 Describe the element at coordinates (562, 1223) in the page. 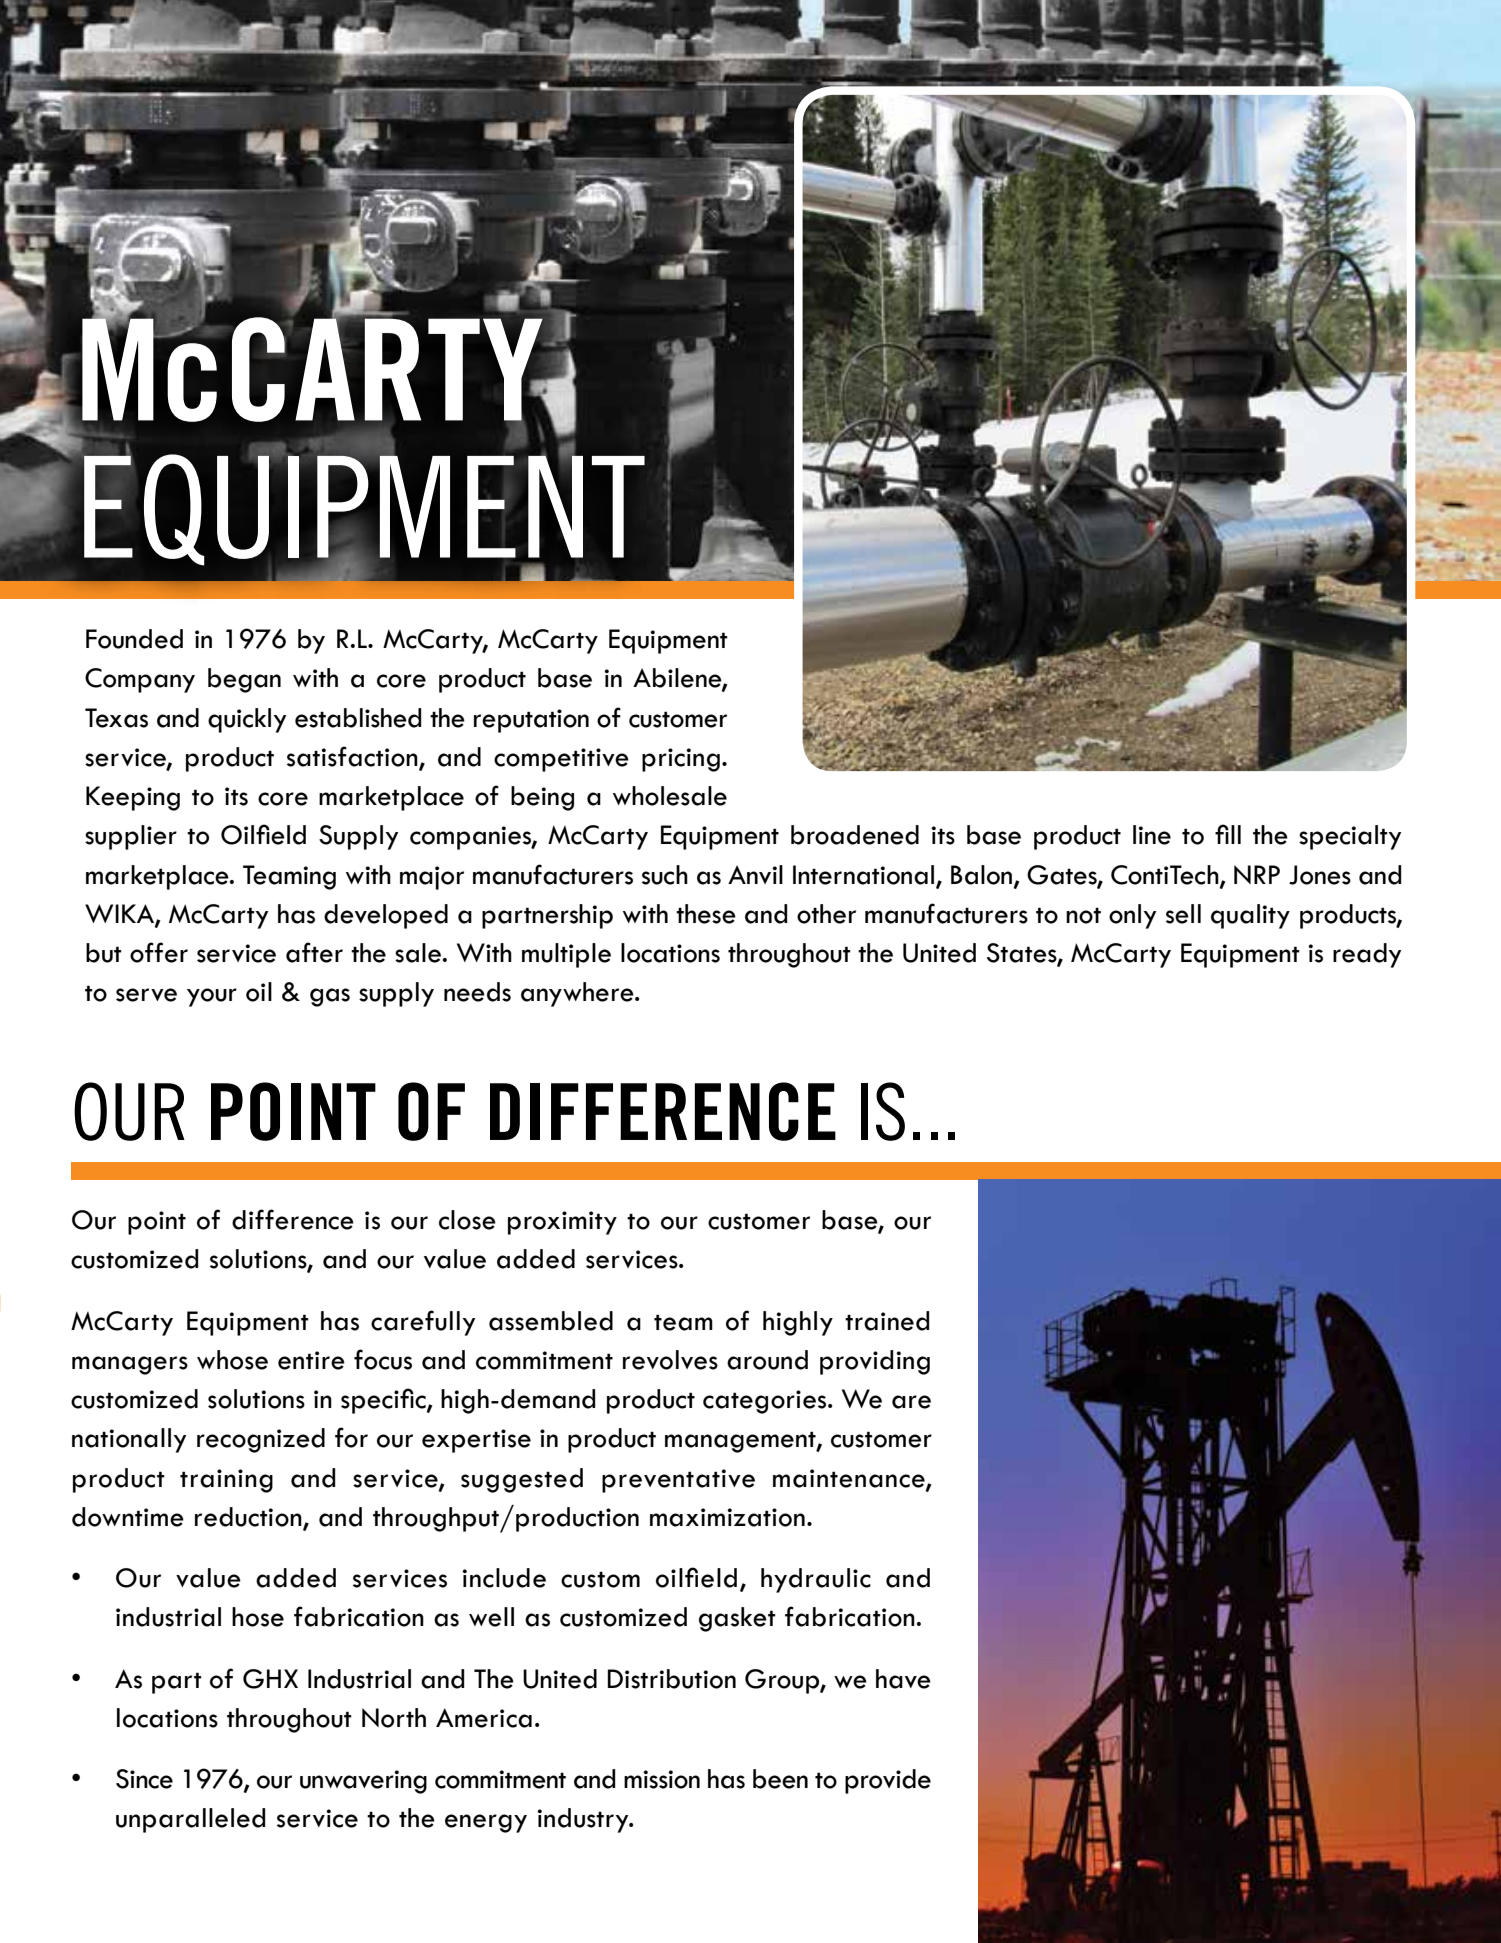

I see `proximity` at that location.
